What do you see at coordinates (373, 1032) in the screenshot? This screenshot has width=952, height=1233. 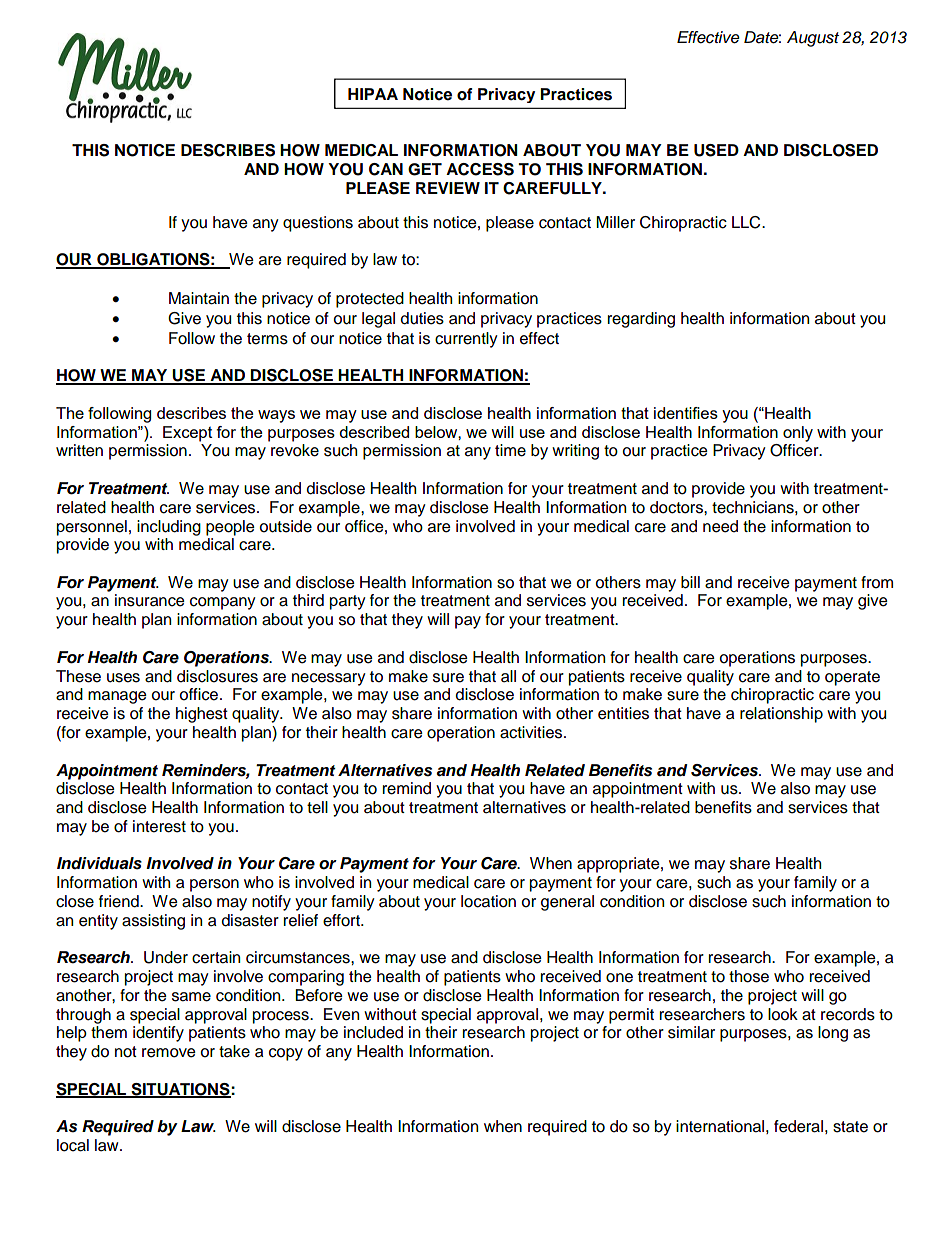 I see `included` at bounding box center [373, 1032].
